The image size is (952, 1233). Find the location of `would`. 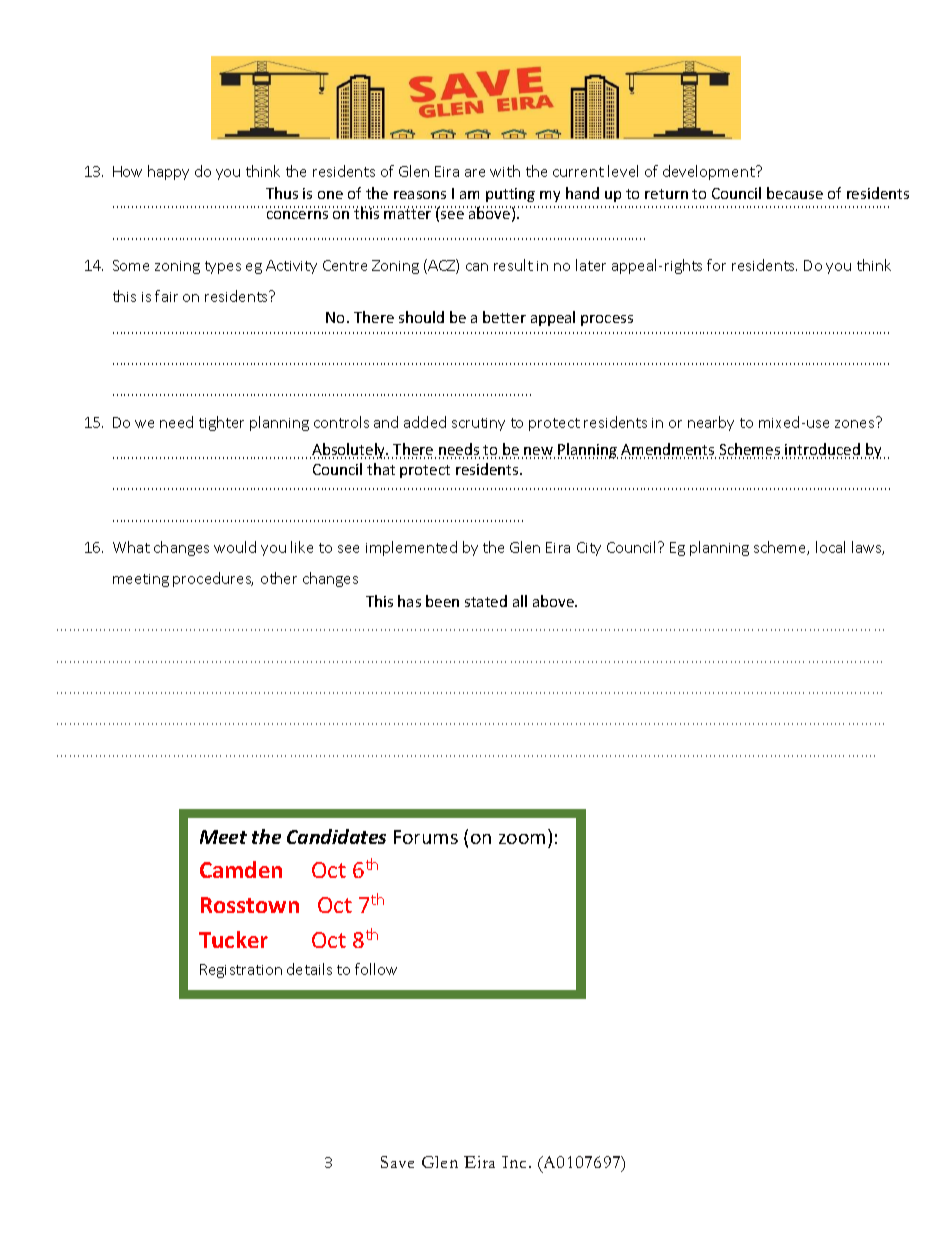

would is located at coordinates (235, 547).
